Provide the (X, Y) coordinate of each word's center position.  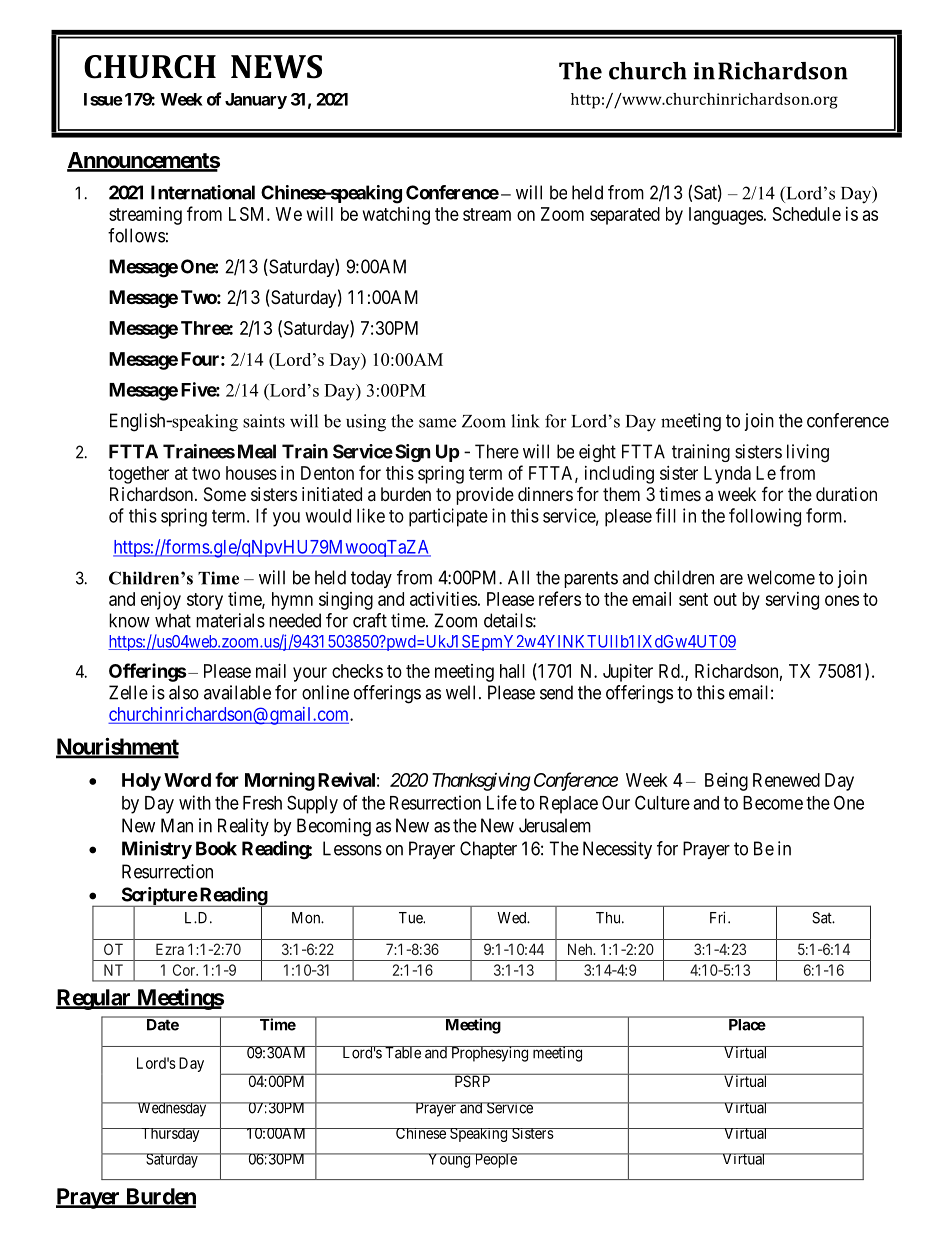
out (725, 599)
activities (443, 599)
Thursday (170, 1135)
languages (726, 216)
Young (449, 1160)
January (256, 101)
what (173, 620)
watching (396, 216)
